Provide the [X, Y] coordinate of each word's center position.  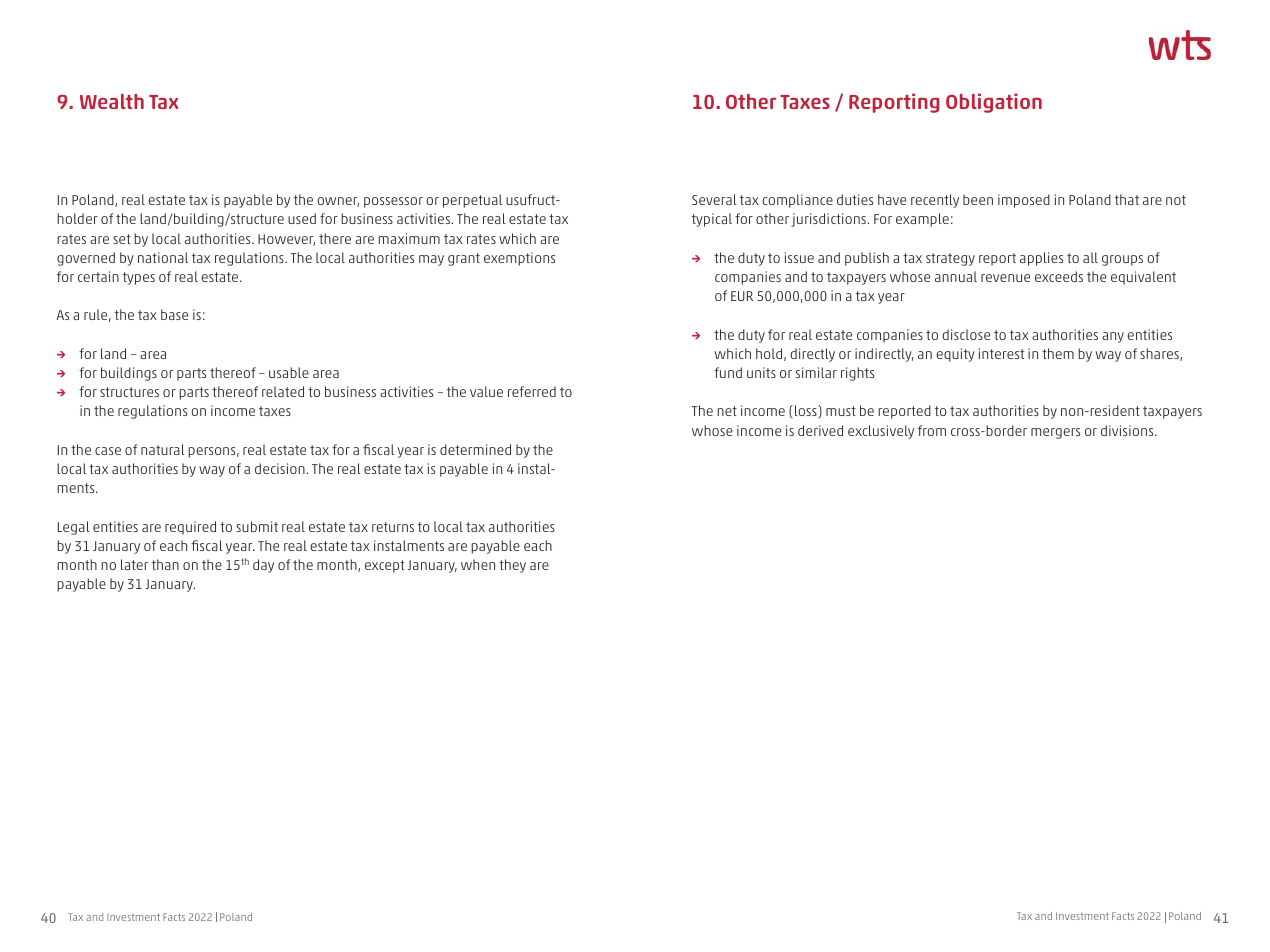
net [727, 411]
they [512, 566]
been [978, 199]
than [165, 564]
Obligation [994, 103]
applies [1041, 259]
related [283, 391]
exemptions [519, 259]
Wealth [112, 101]
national [163, 257]
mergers [1055, 433]
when [478, 564]
